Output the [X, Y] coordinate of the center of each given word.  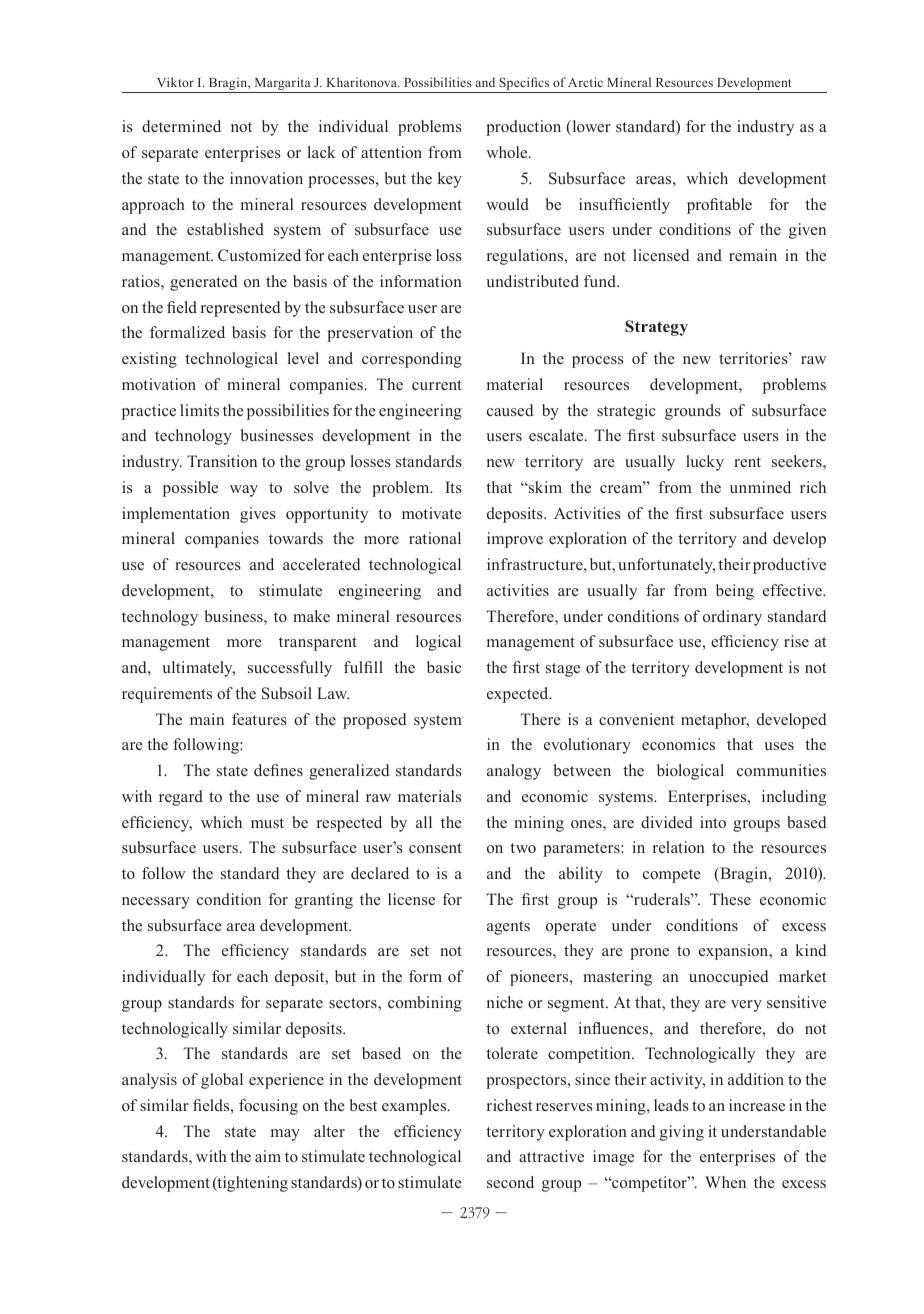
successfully [290, 669]
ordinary [732, 618]
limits [199, 410]
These [730, 899]
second [510, 1182]
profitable [719, 206]
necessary [156, 903]
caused [510, 410]
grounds [693, 412]
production [523, 128]
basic [444, 667]
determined [181, 126]
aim [268, 1156]
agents [508, 928]
